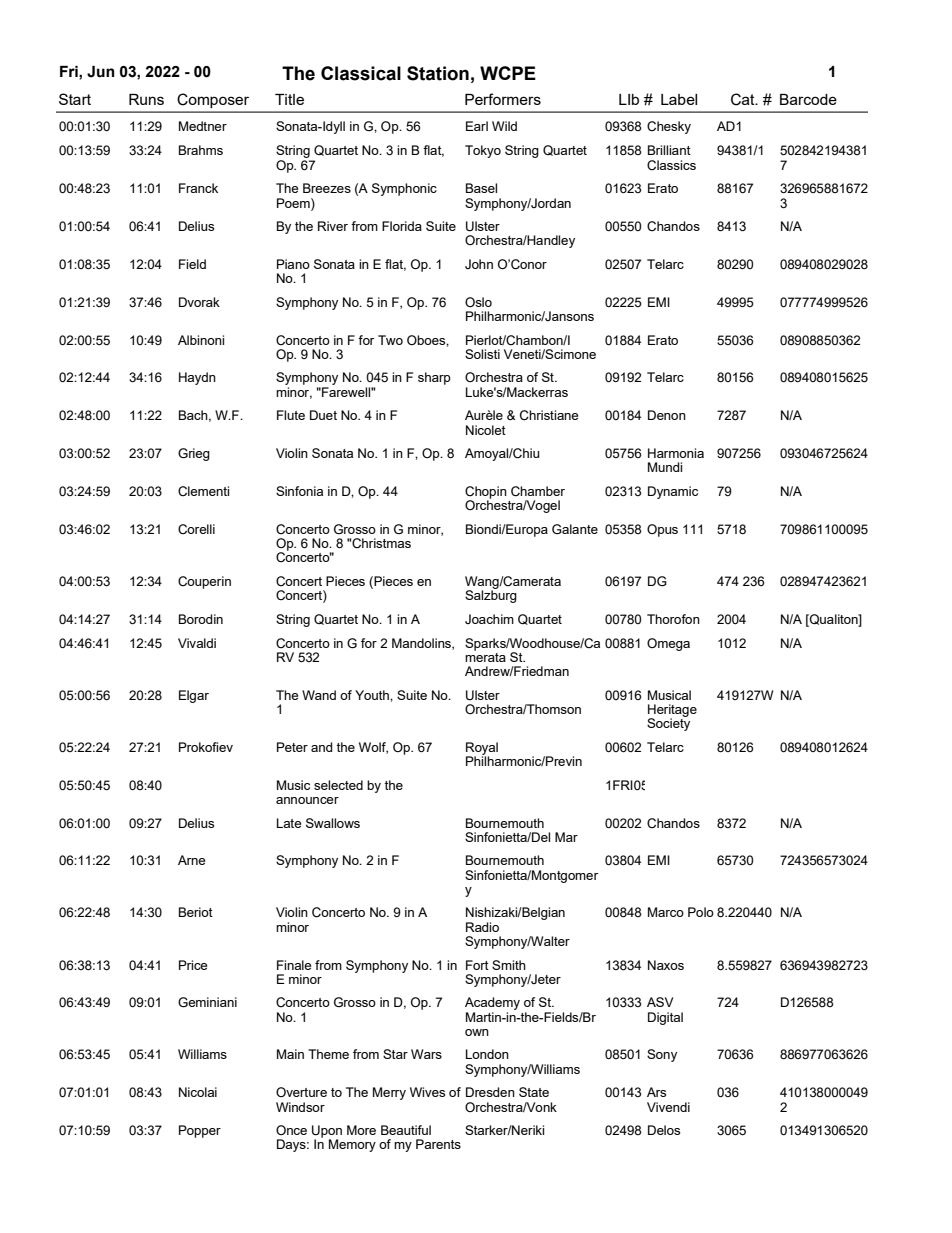 This screenshot has width=952, height=1233. What do you see at coordinates (667, 415) in the screenshot?
I see `Denon` at bounding box center [667, 415].
